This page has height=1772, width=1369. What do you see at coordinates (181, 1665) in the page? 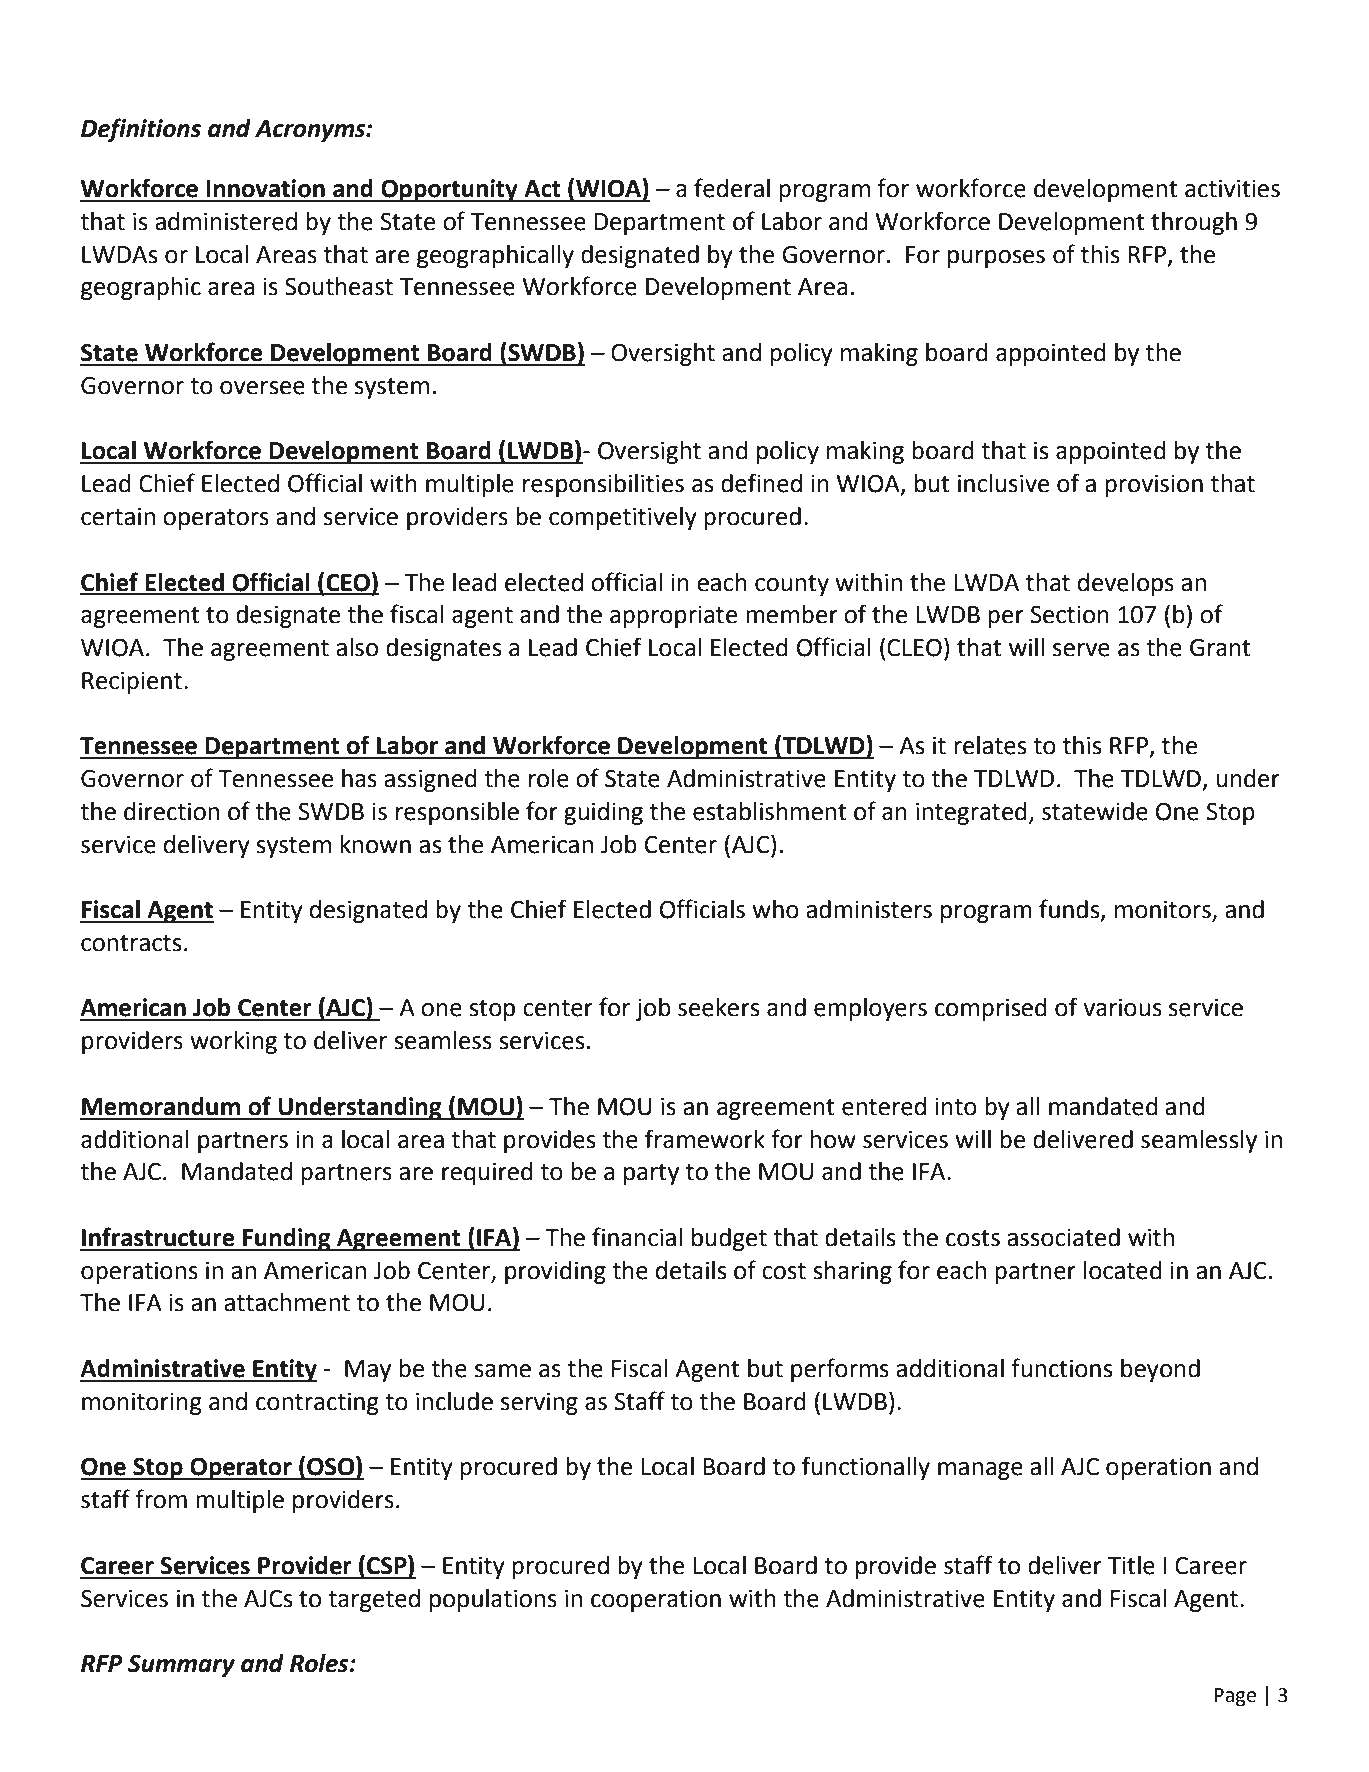
I see `Summary` at bounding box center [181, 1665].
